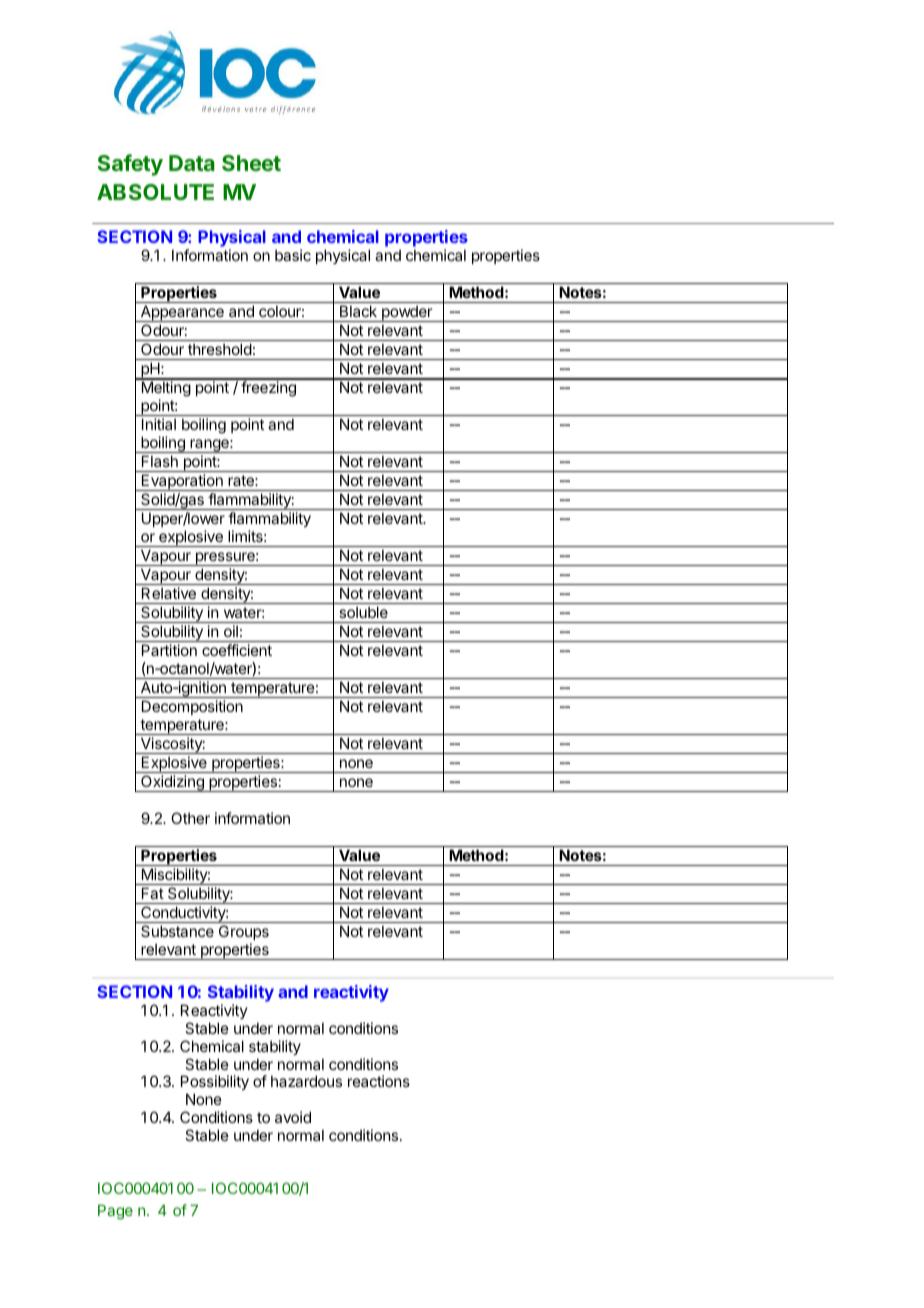  Describe the element at coordinates (155, 192) in the page. I see `ABSOLUTE` at that location.
